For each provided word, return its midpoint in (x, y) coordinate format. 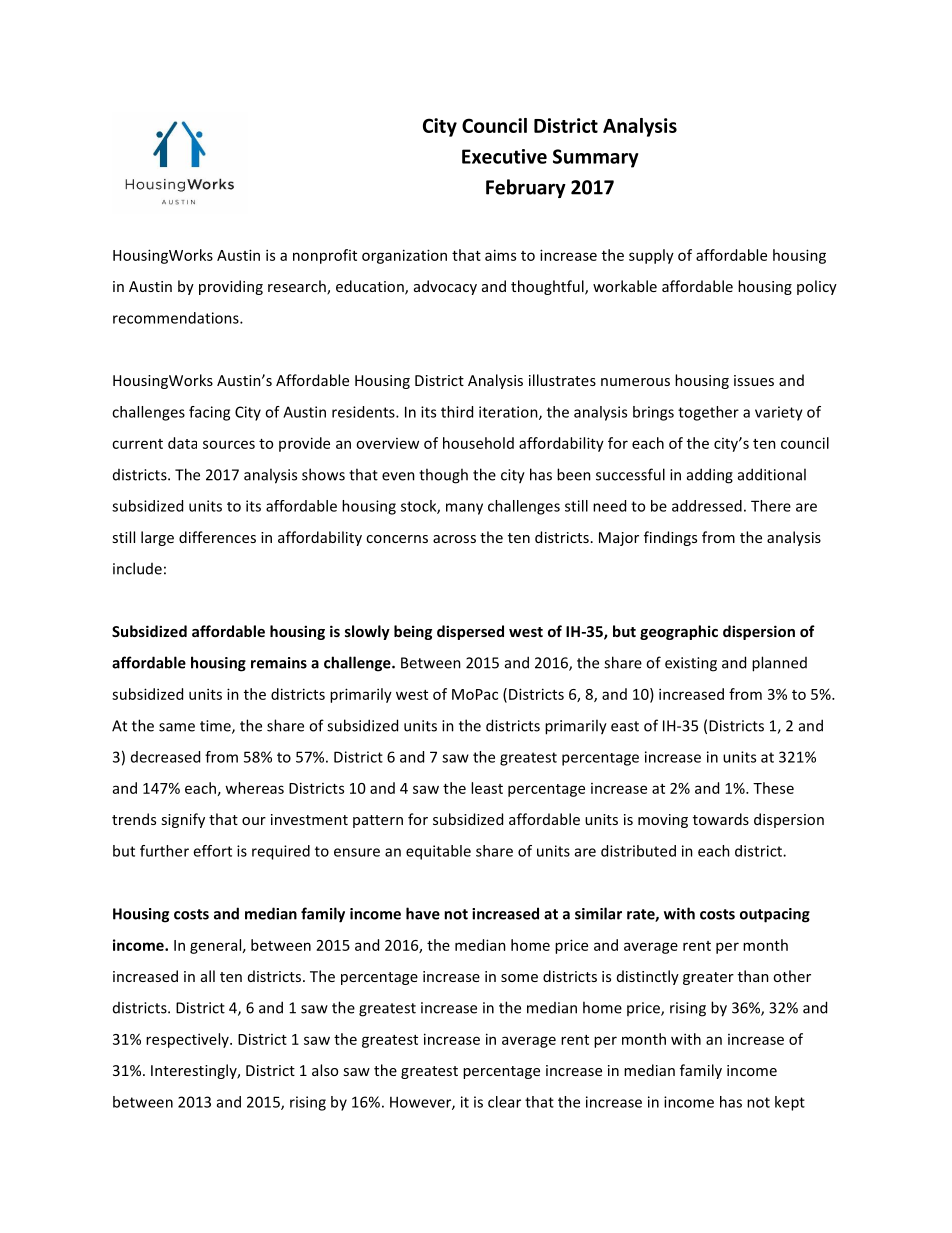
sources (229, 444)
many (464, 509)
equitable (438, 852)
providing (231, 287)
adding (710, 476)
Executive (504, 156)
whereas (254, 788)
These (773, 788)
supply (651, 256)
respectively (188, 1040)
